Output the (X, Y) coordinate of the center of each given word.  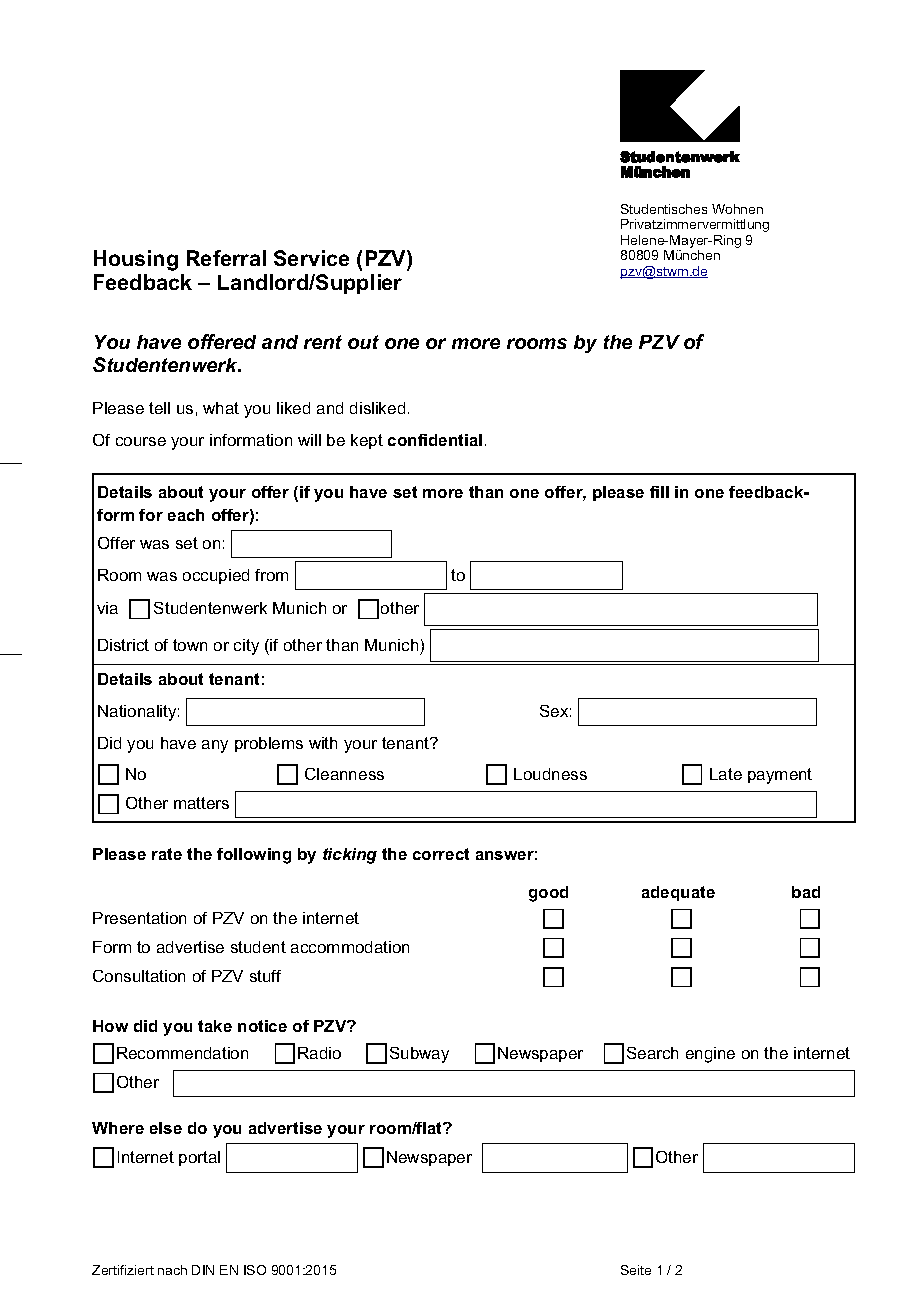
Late (726, 774)
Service (311, 258)
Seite (636, 1270)
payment (780, 776)
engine (710, 1055)
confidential (435, 440)
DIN (203, 1270)
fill (659, 492)
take (215, 1026)
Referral (226, 258)
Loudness (550, 774)
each (186, 515)
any (215, 746)
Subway (419, 1055)
